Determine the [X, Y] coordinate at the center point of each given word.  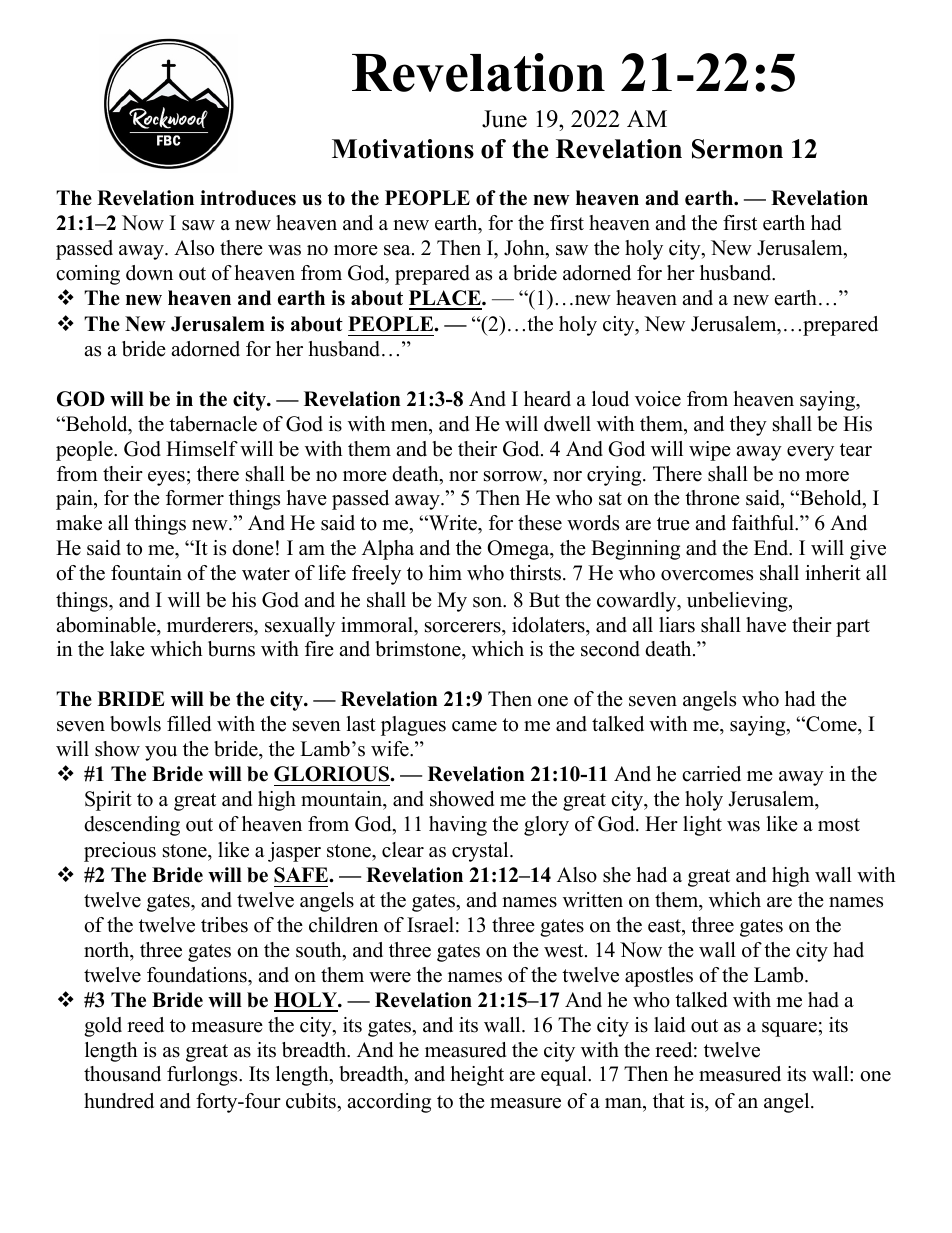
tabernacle [213, 424]
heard [547, 399]
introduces [248, 198]
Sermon [737, 149]
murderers [211, 625]
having [458, 826]
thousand [122, 1074]
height [477, 1076]
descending [132, 826]
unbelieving [738, 602]
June [504, 119]
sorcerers [464, 627]
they [748, 426]
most [839, 825]
